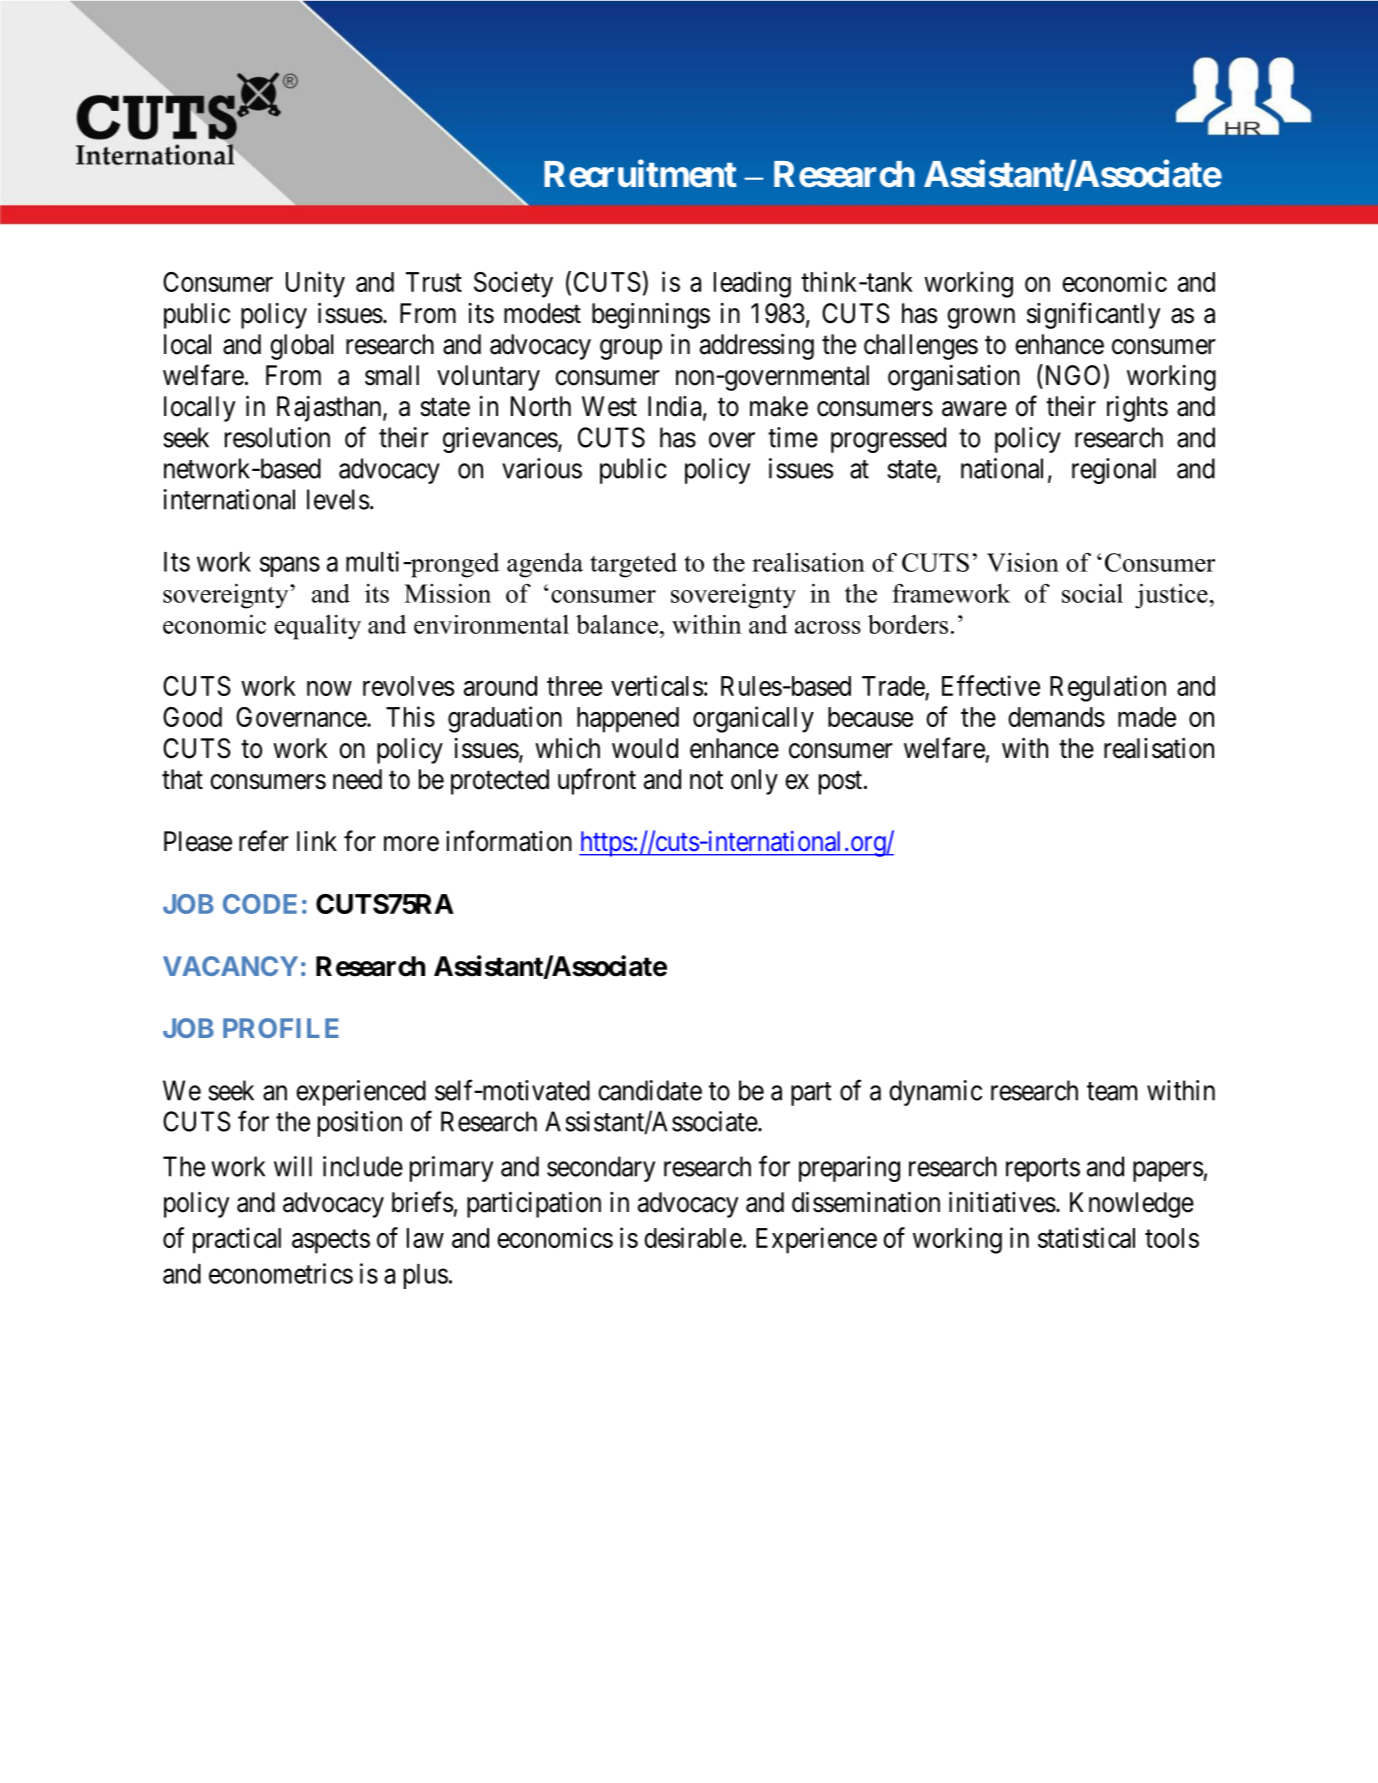 The height and width of the page is (1783, 1378). What do you see at coordinates (1093, 315) in the page?
I see `significantly` at bounding box center [1093, 315].
